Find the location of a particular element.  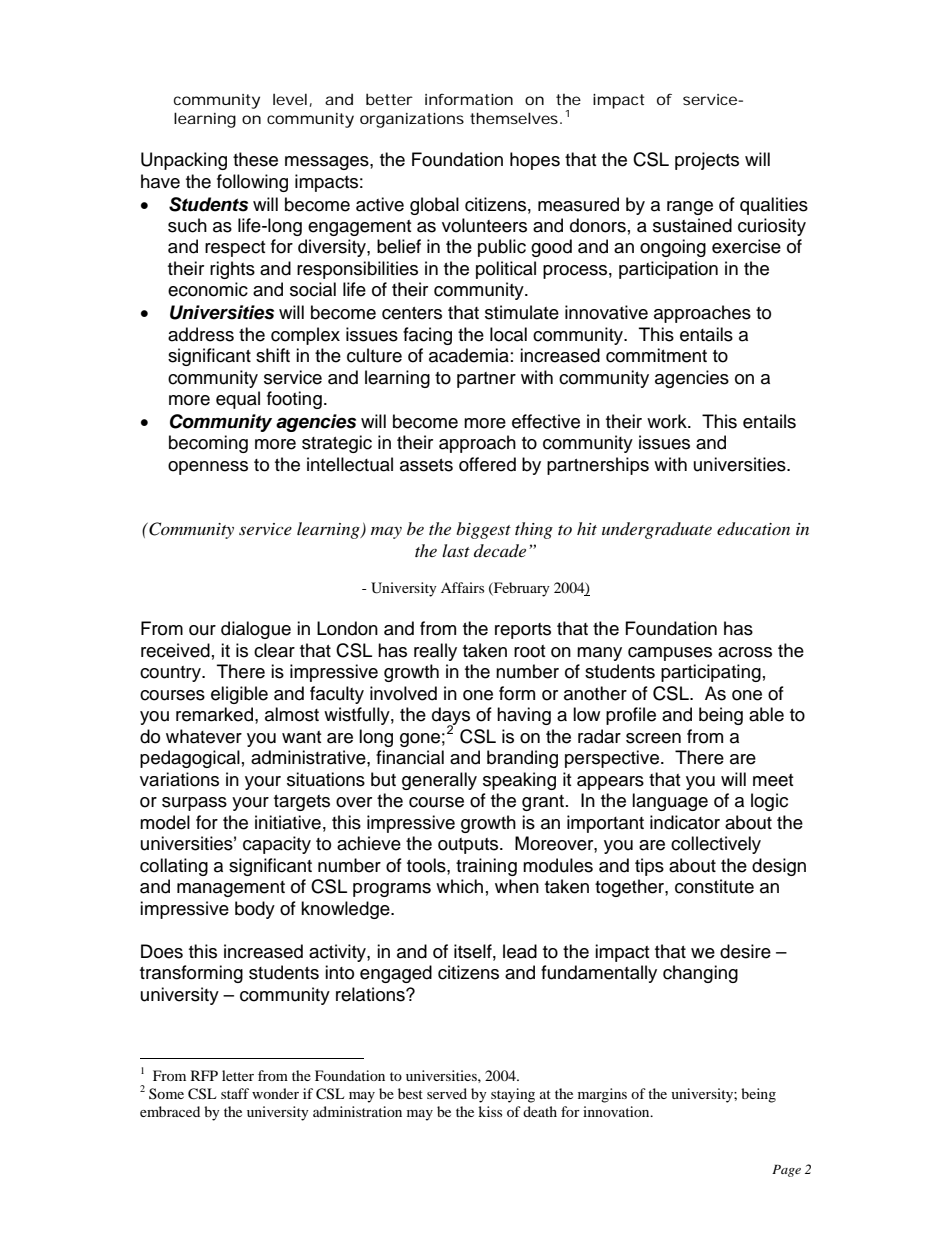

constitute is located at coordinates (714, 886).
